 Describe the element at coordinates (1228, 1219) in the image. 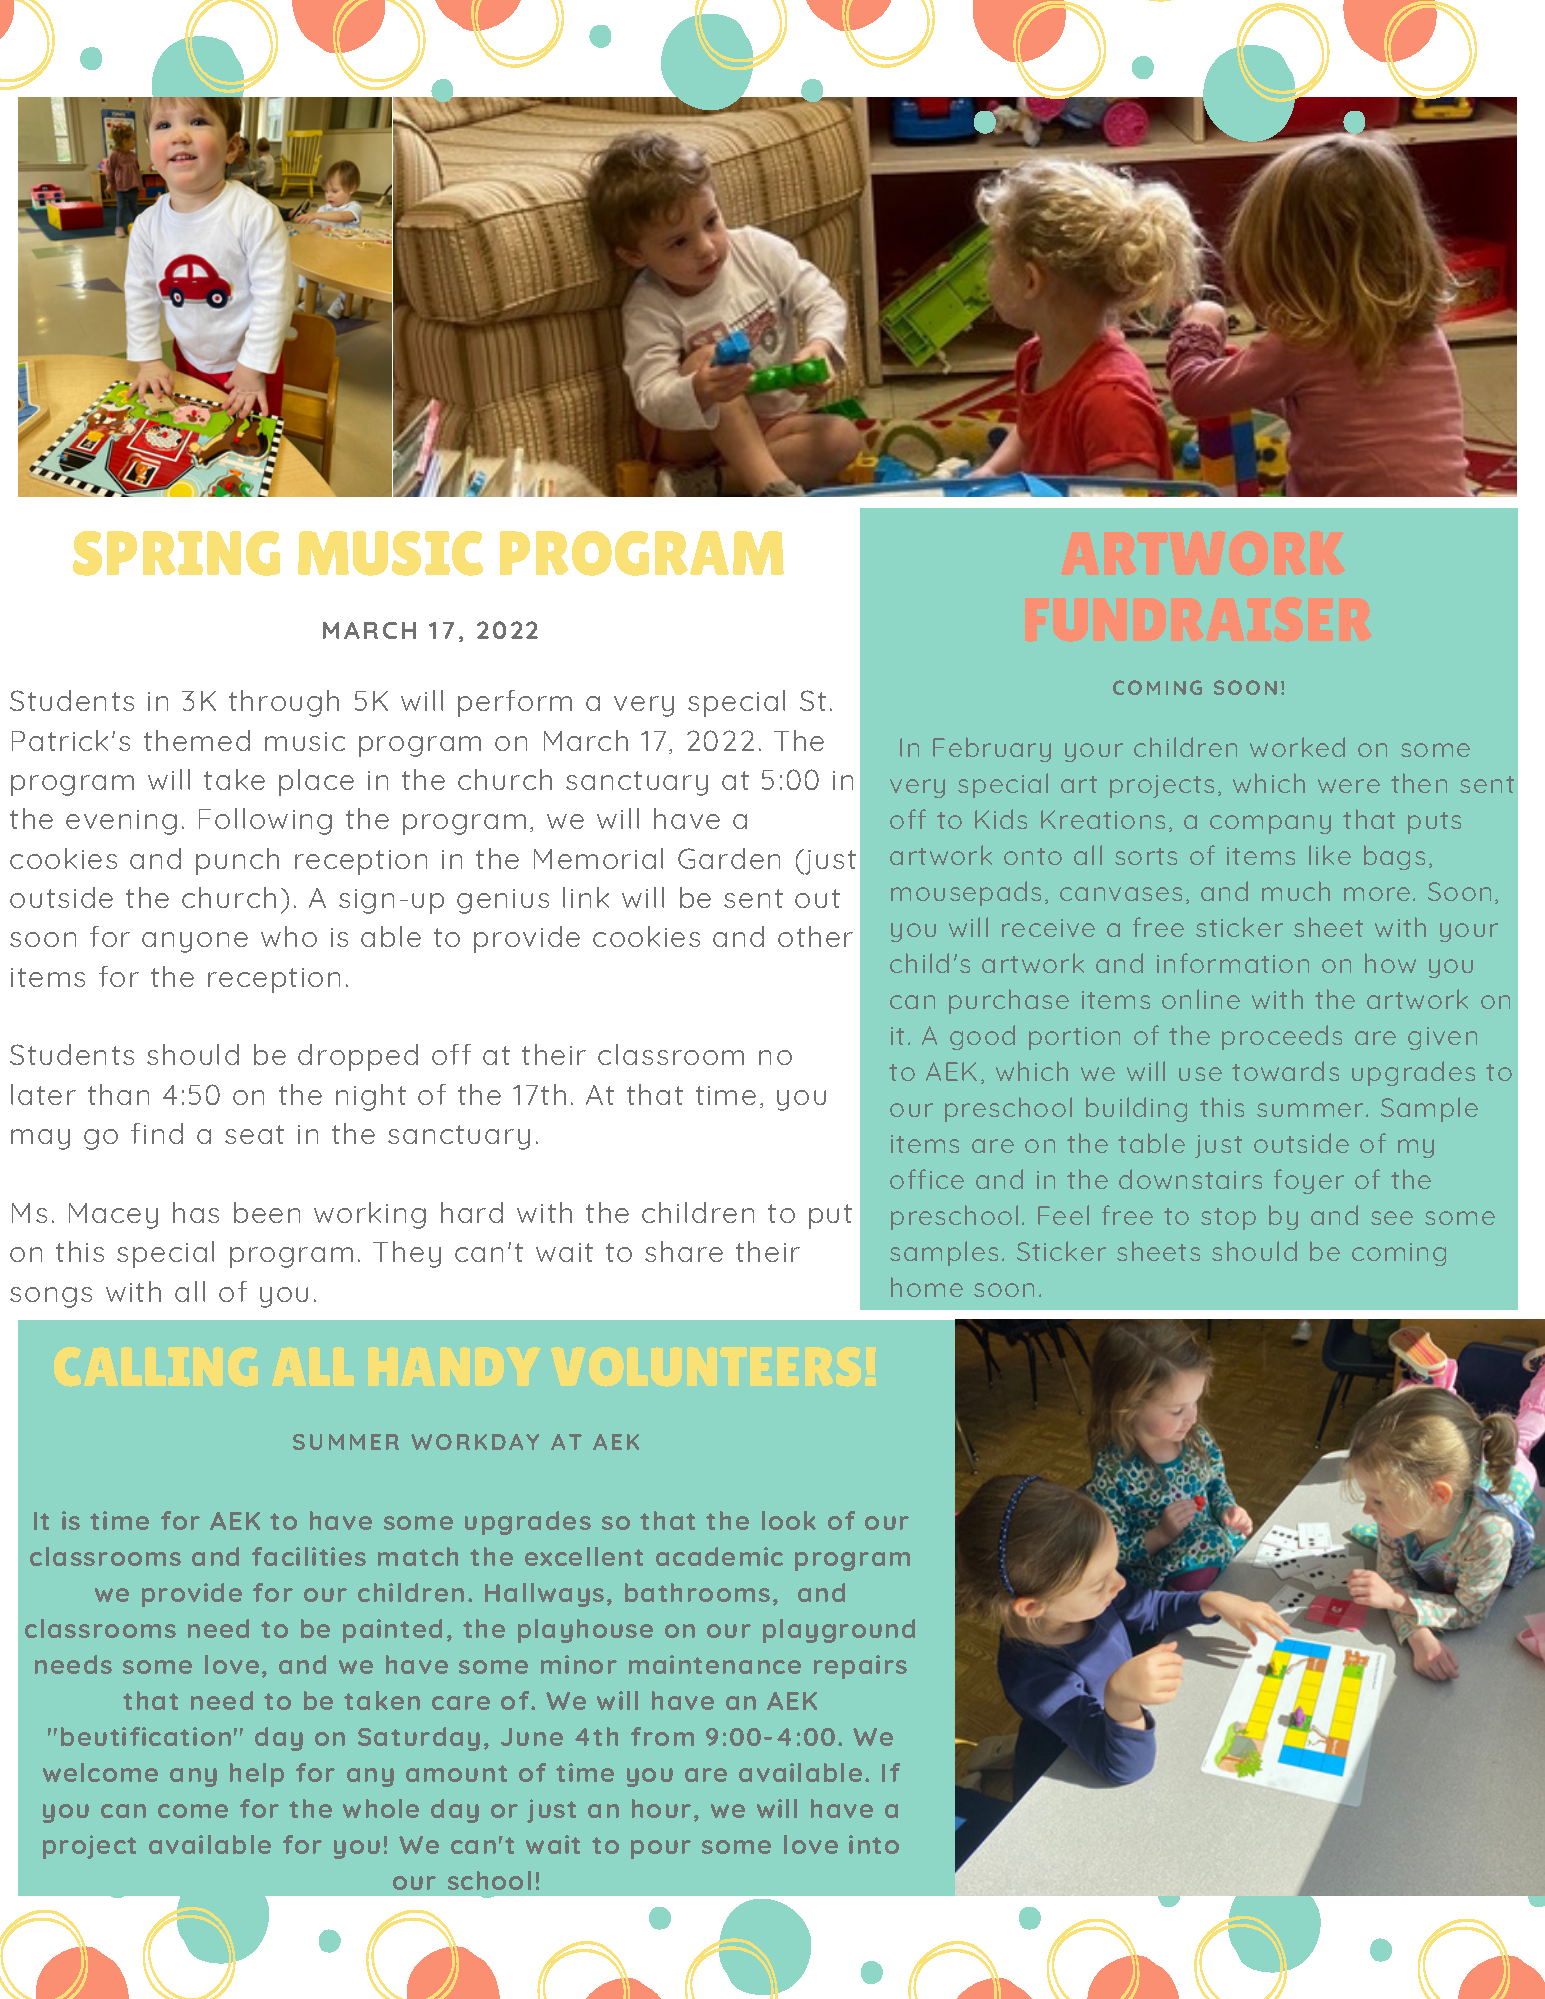

I see `stop` at that location.
